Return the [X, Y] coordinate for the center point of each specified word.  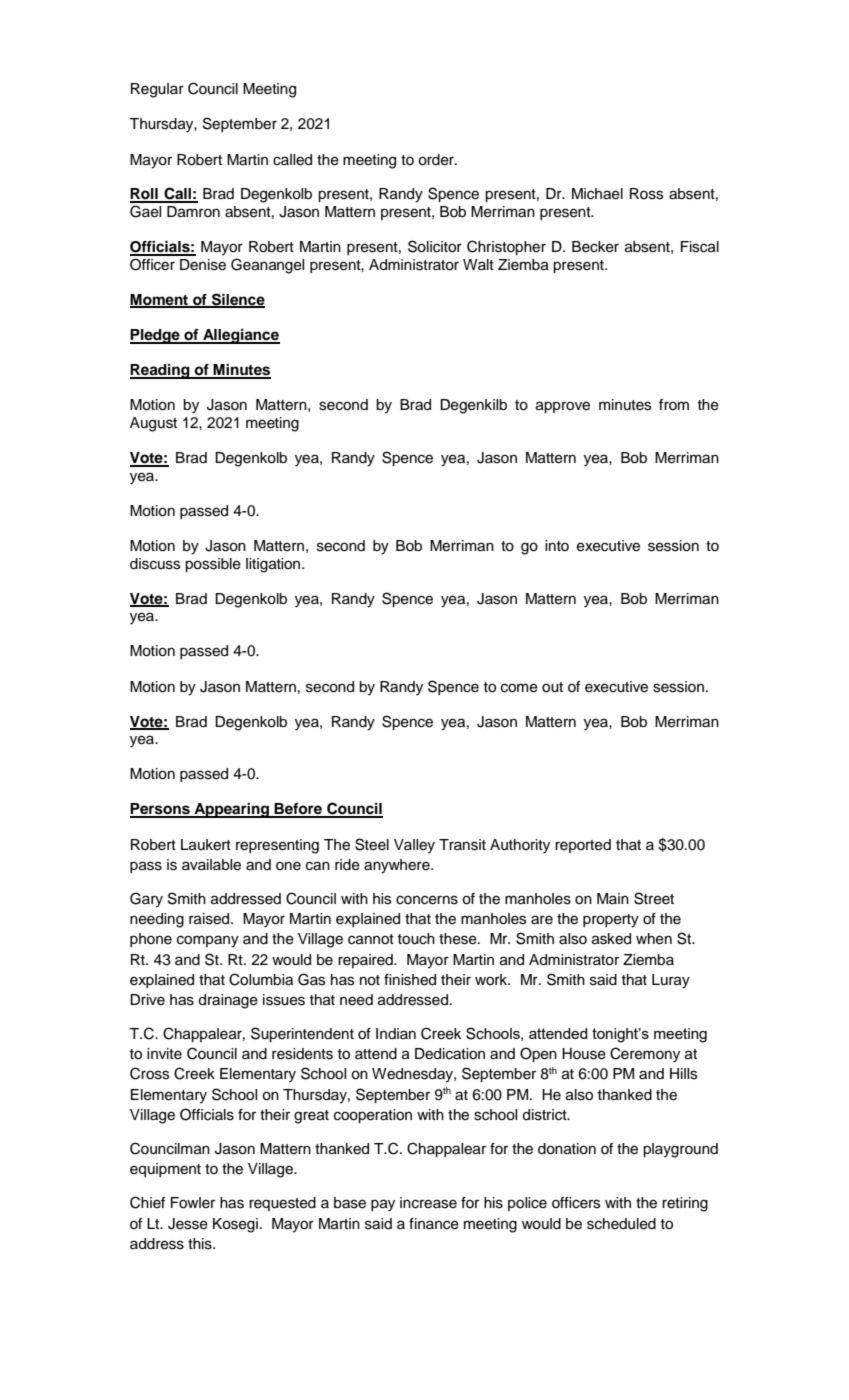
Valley [414, 846]
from [674, 405]
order [437, 160]
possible [213, 565]
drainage [228, 1001]
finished [410, 980]
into [557, 546]
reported [583, 846]
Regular [157, 90]
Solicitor [435, 246]
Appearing [231, 810]
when [654, 939]
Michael [597, 194]
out [552, 687]
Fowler [193, 1203]
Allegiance [240, 336]
